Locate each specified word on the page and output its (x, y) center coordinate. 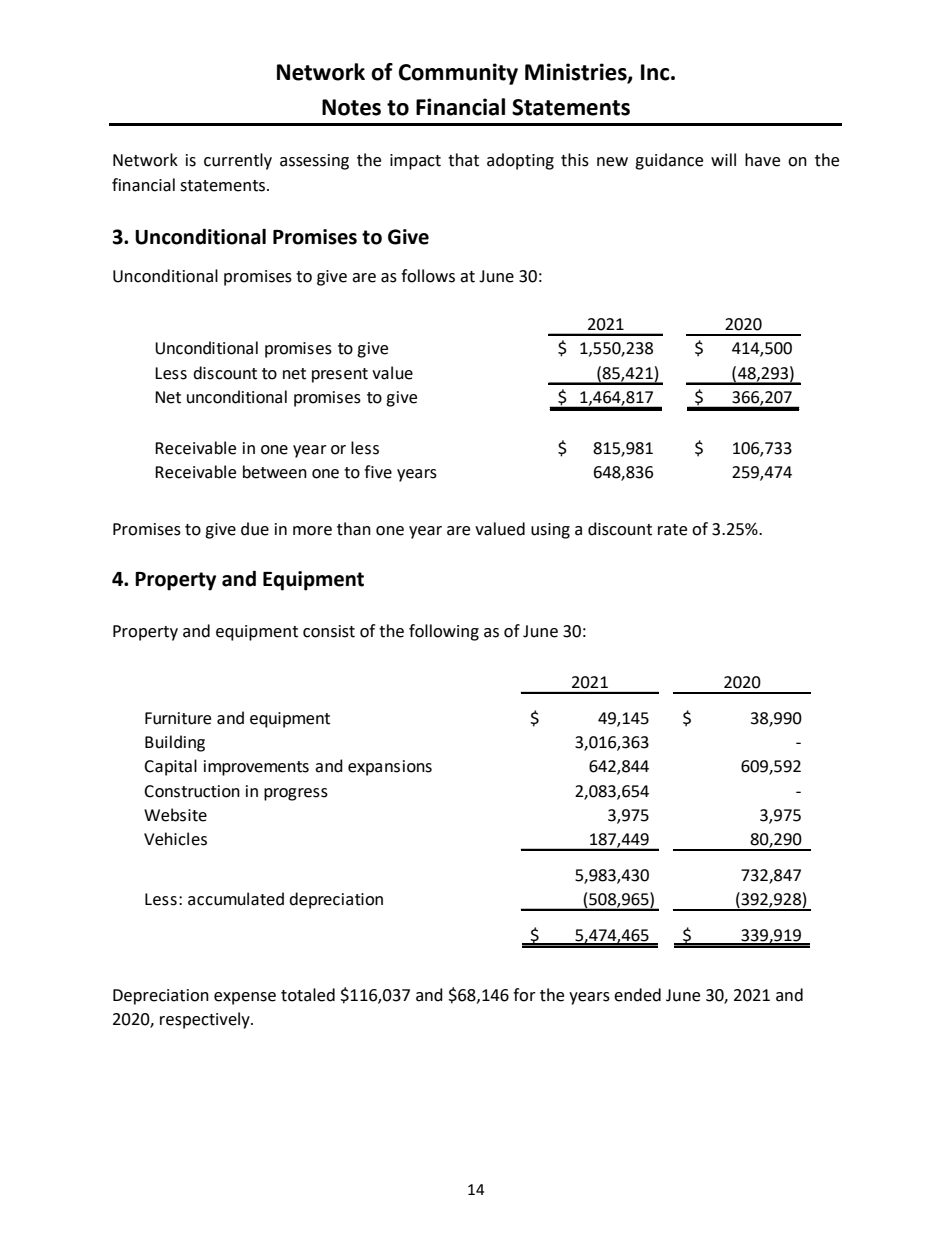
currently (238, 161)
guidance (669, 161)
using (550, 531)
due (255, 529)
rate (672, 530)
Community (458, 74)
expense (245, 998)
